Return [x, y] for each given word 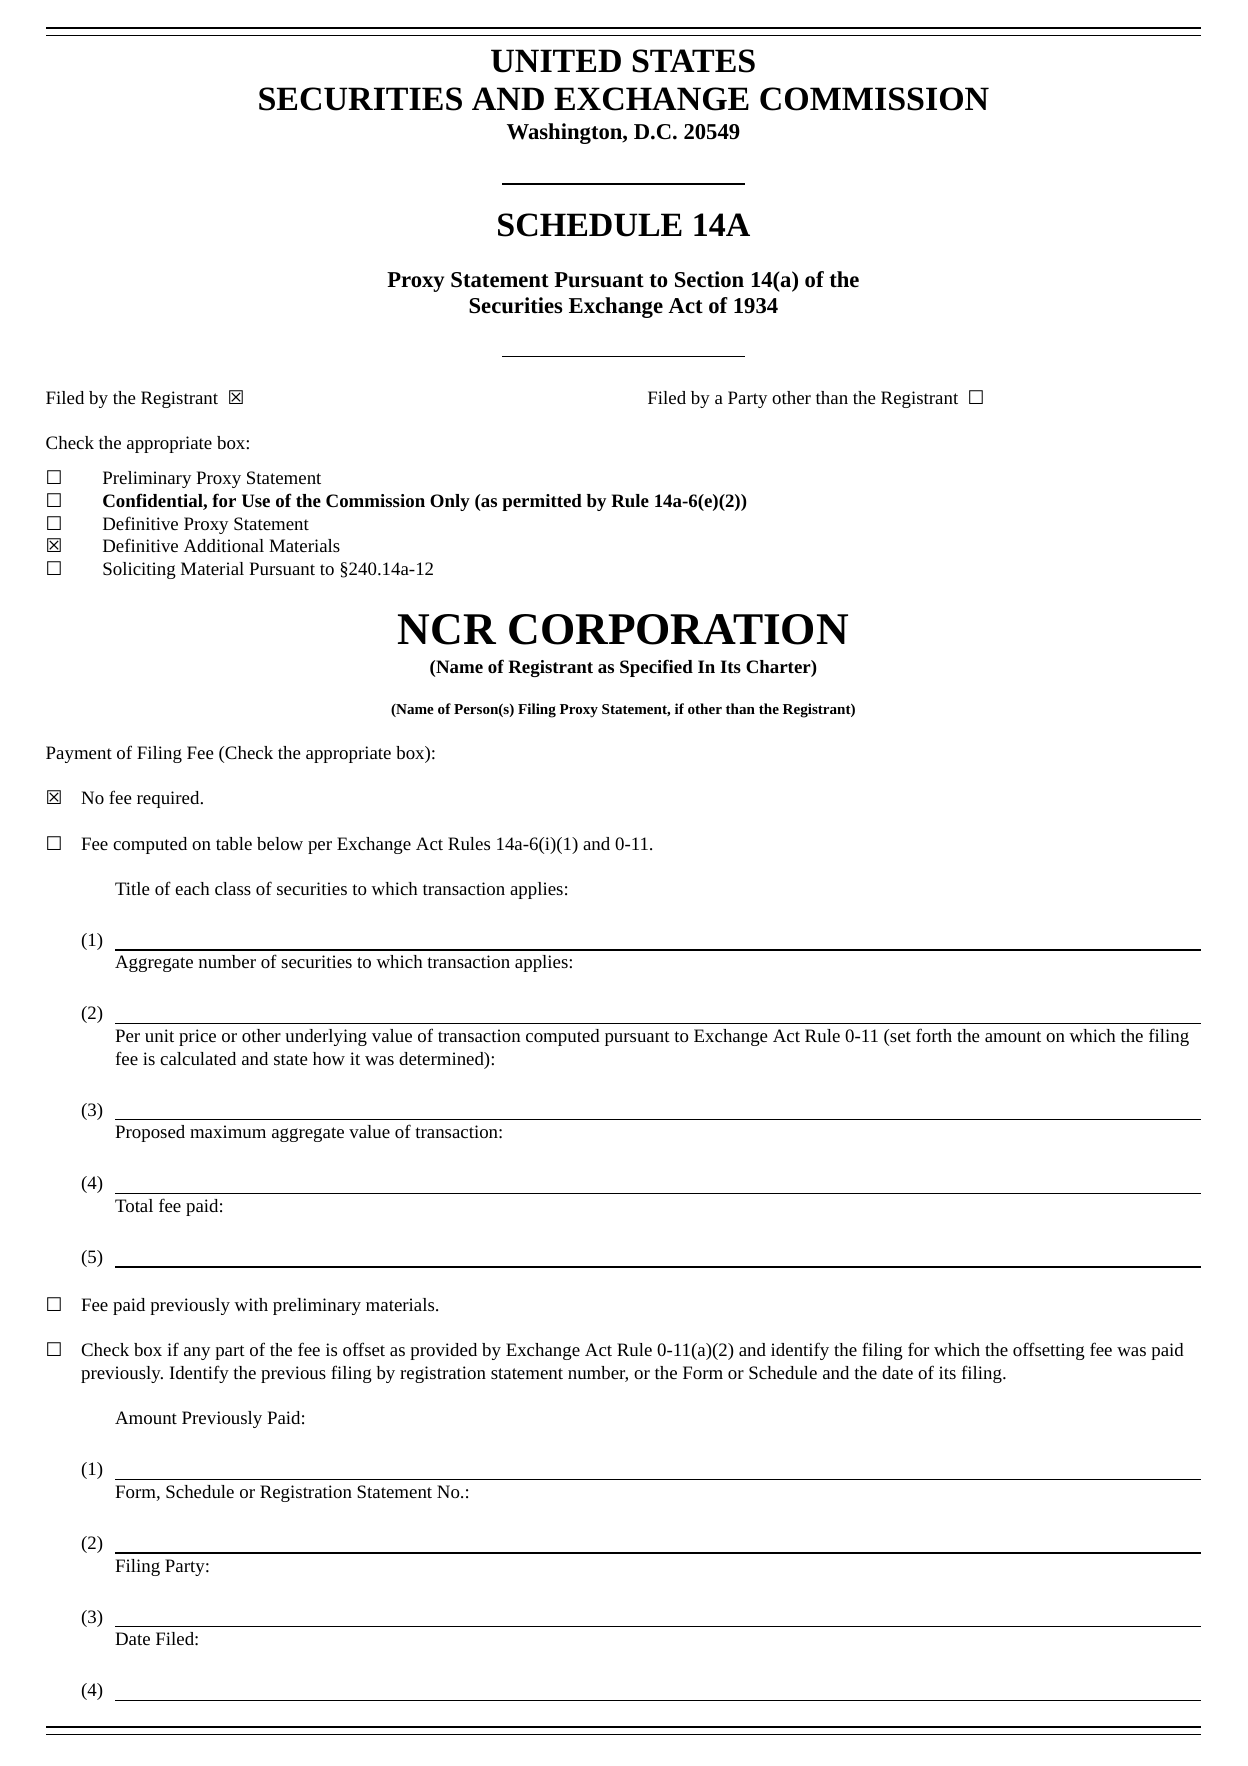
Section [709, 279]
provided [443, 1351]
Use [256, 500]
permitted [542, 502]
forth [934, 1035]
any [197, 1353]
